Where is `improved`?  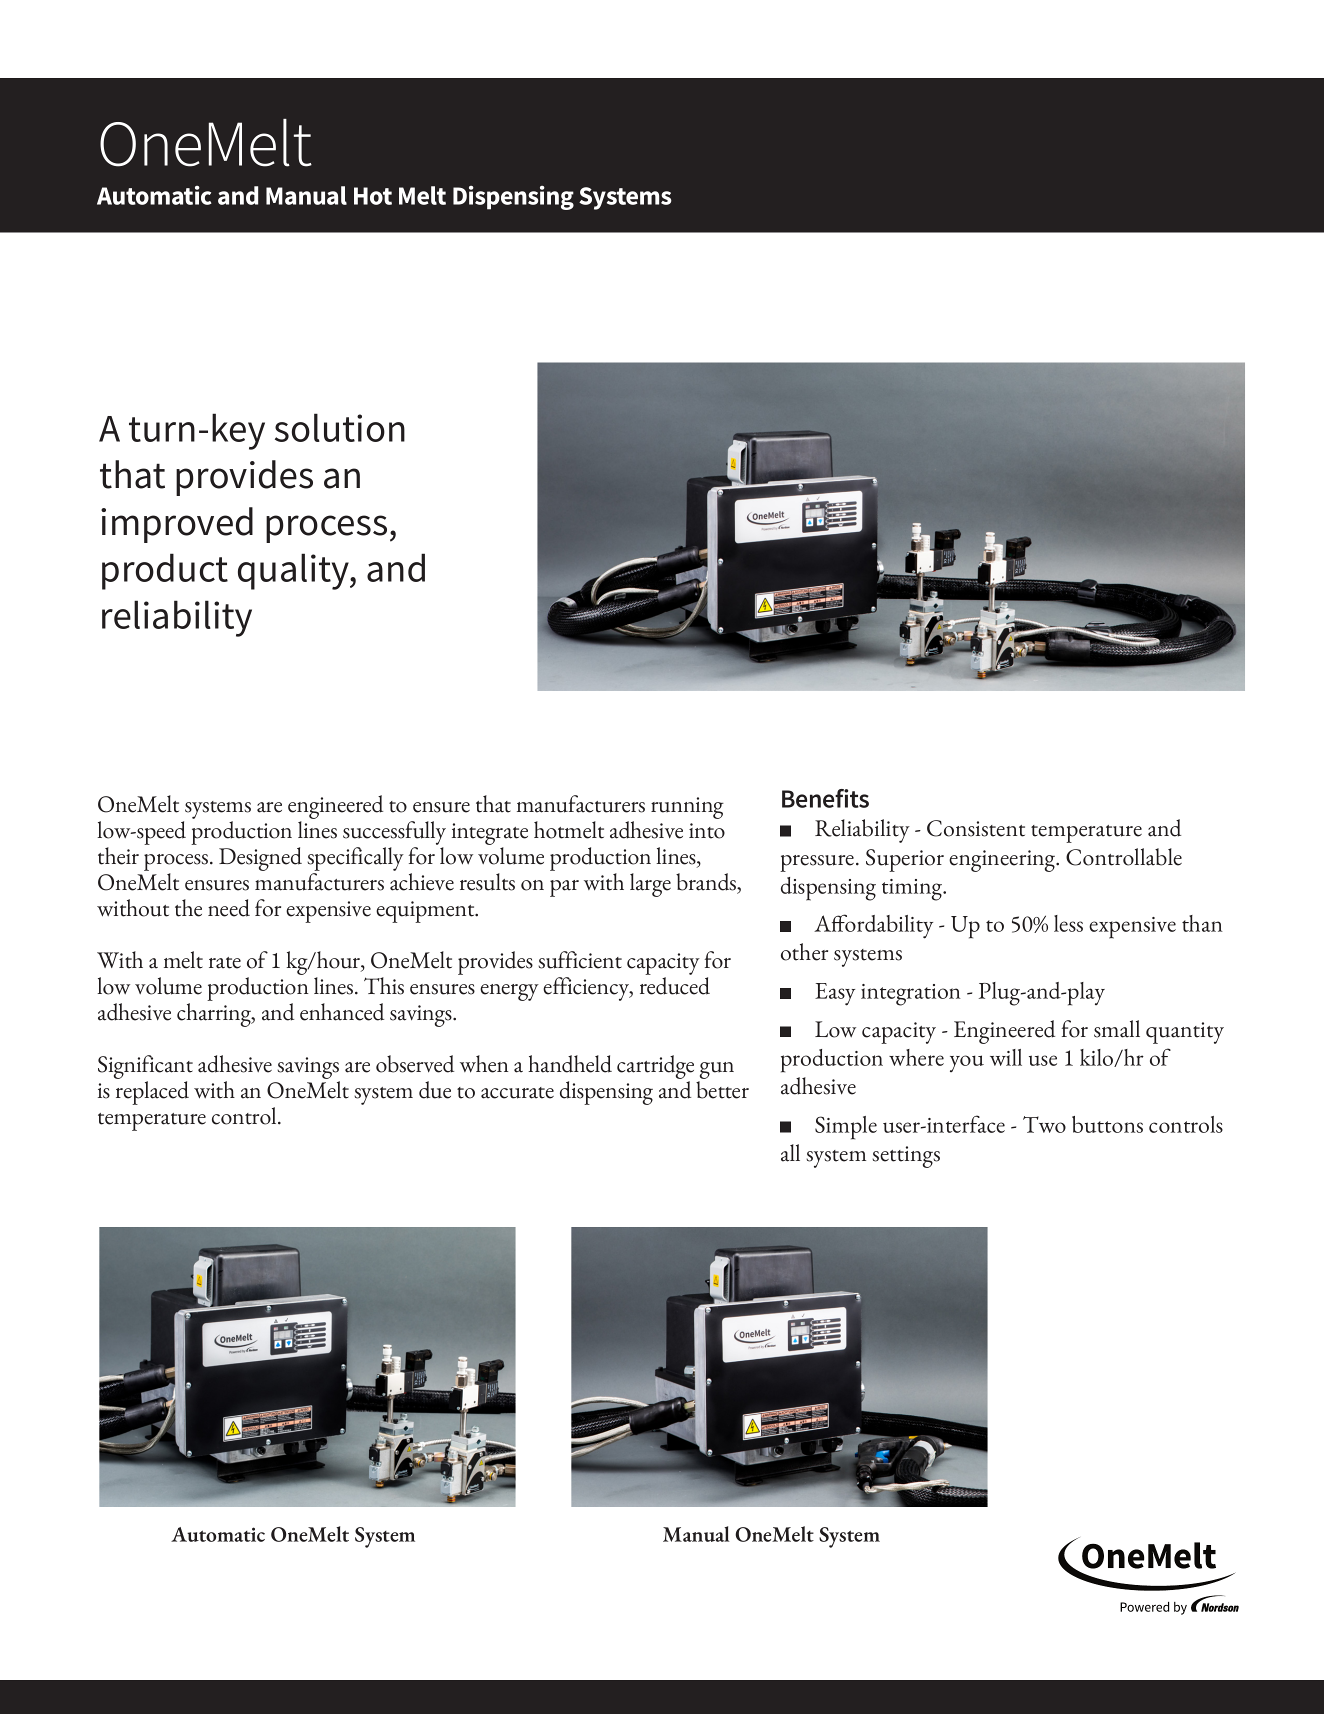
improved is located at coordinates (177, 525).
